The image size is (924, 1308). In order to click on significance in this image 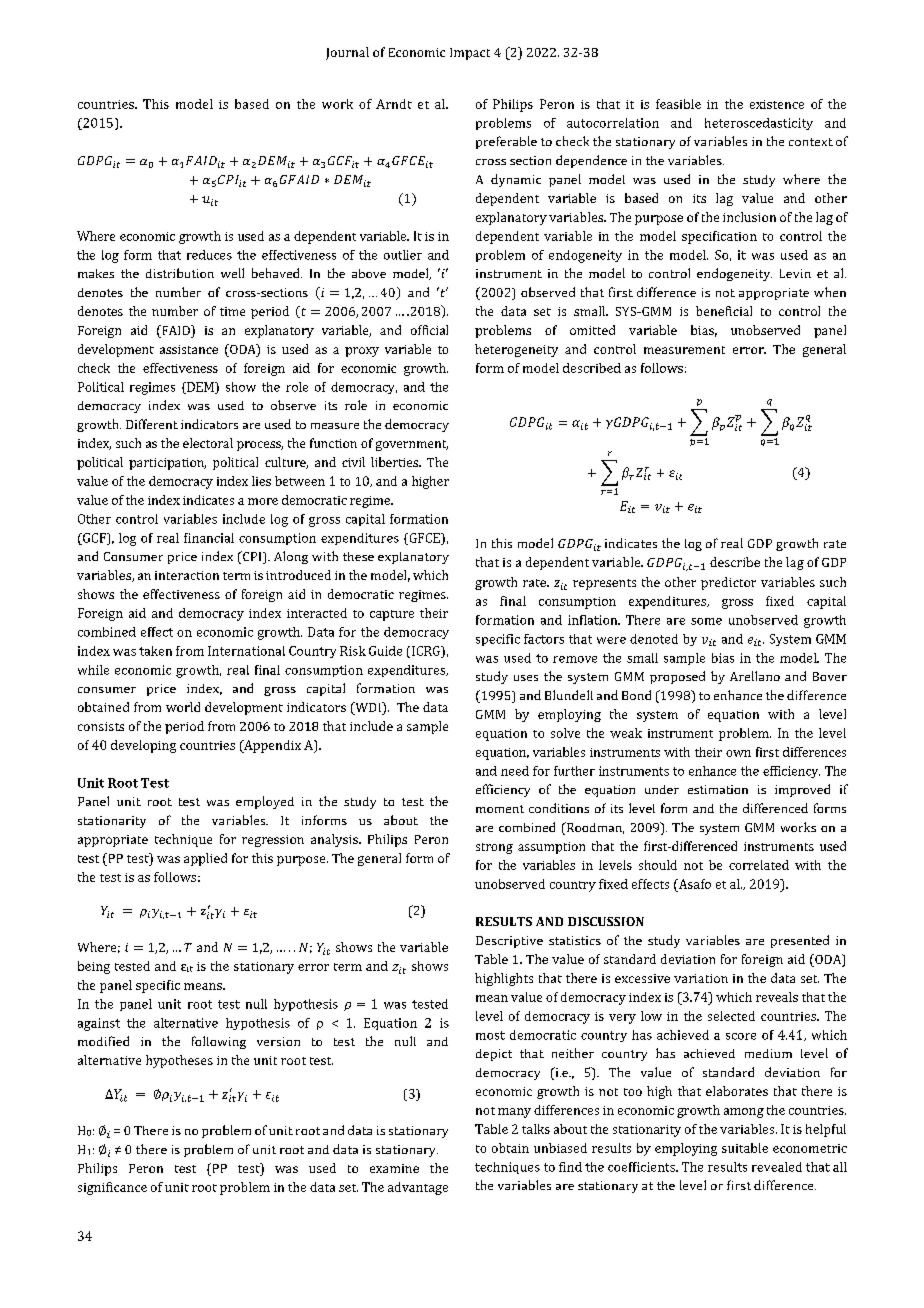, I will do `click(112, 1188)`.
